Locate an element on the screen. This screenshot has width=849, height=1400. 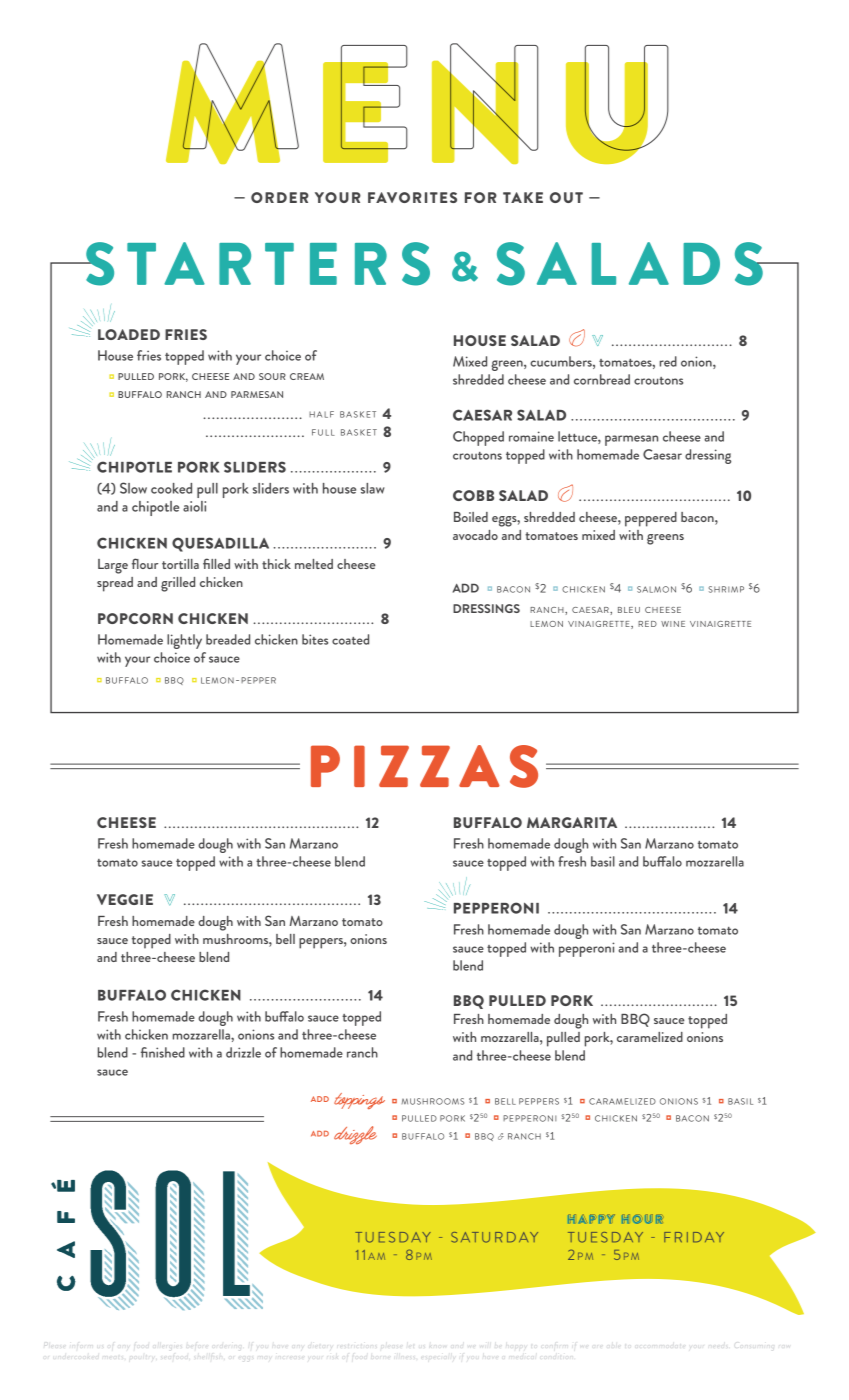
MARGARITA is located at coordinates (572, 822).
